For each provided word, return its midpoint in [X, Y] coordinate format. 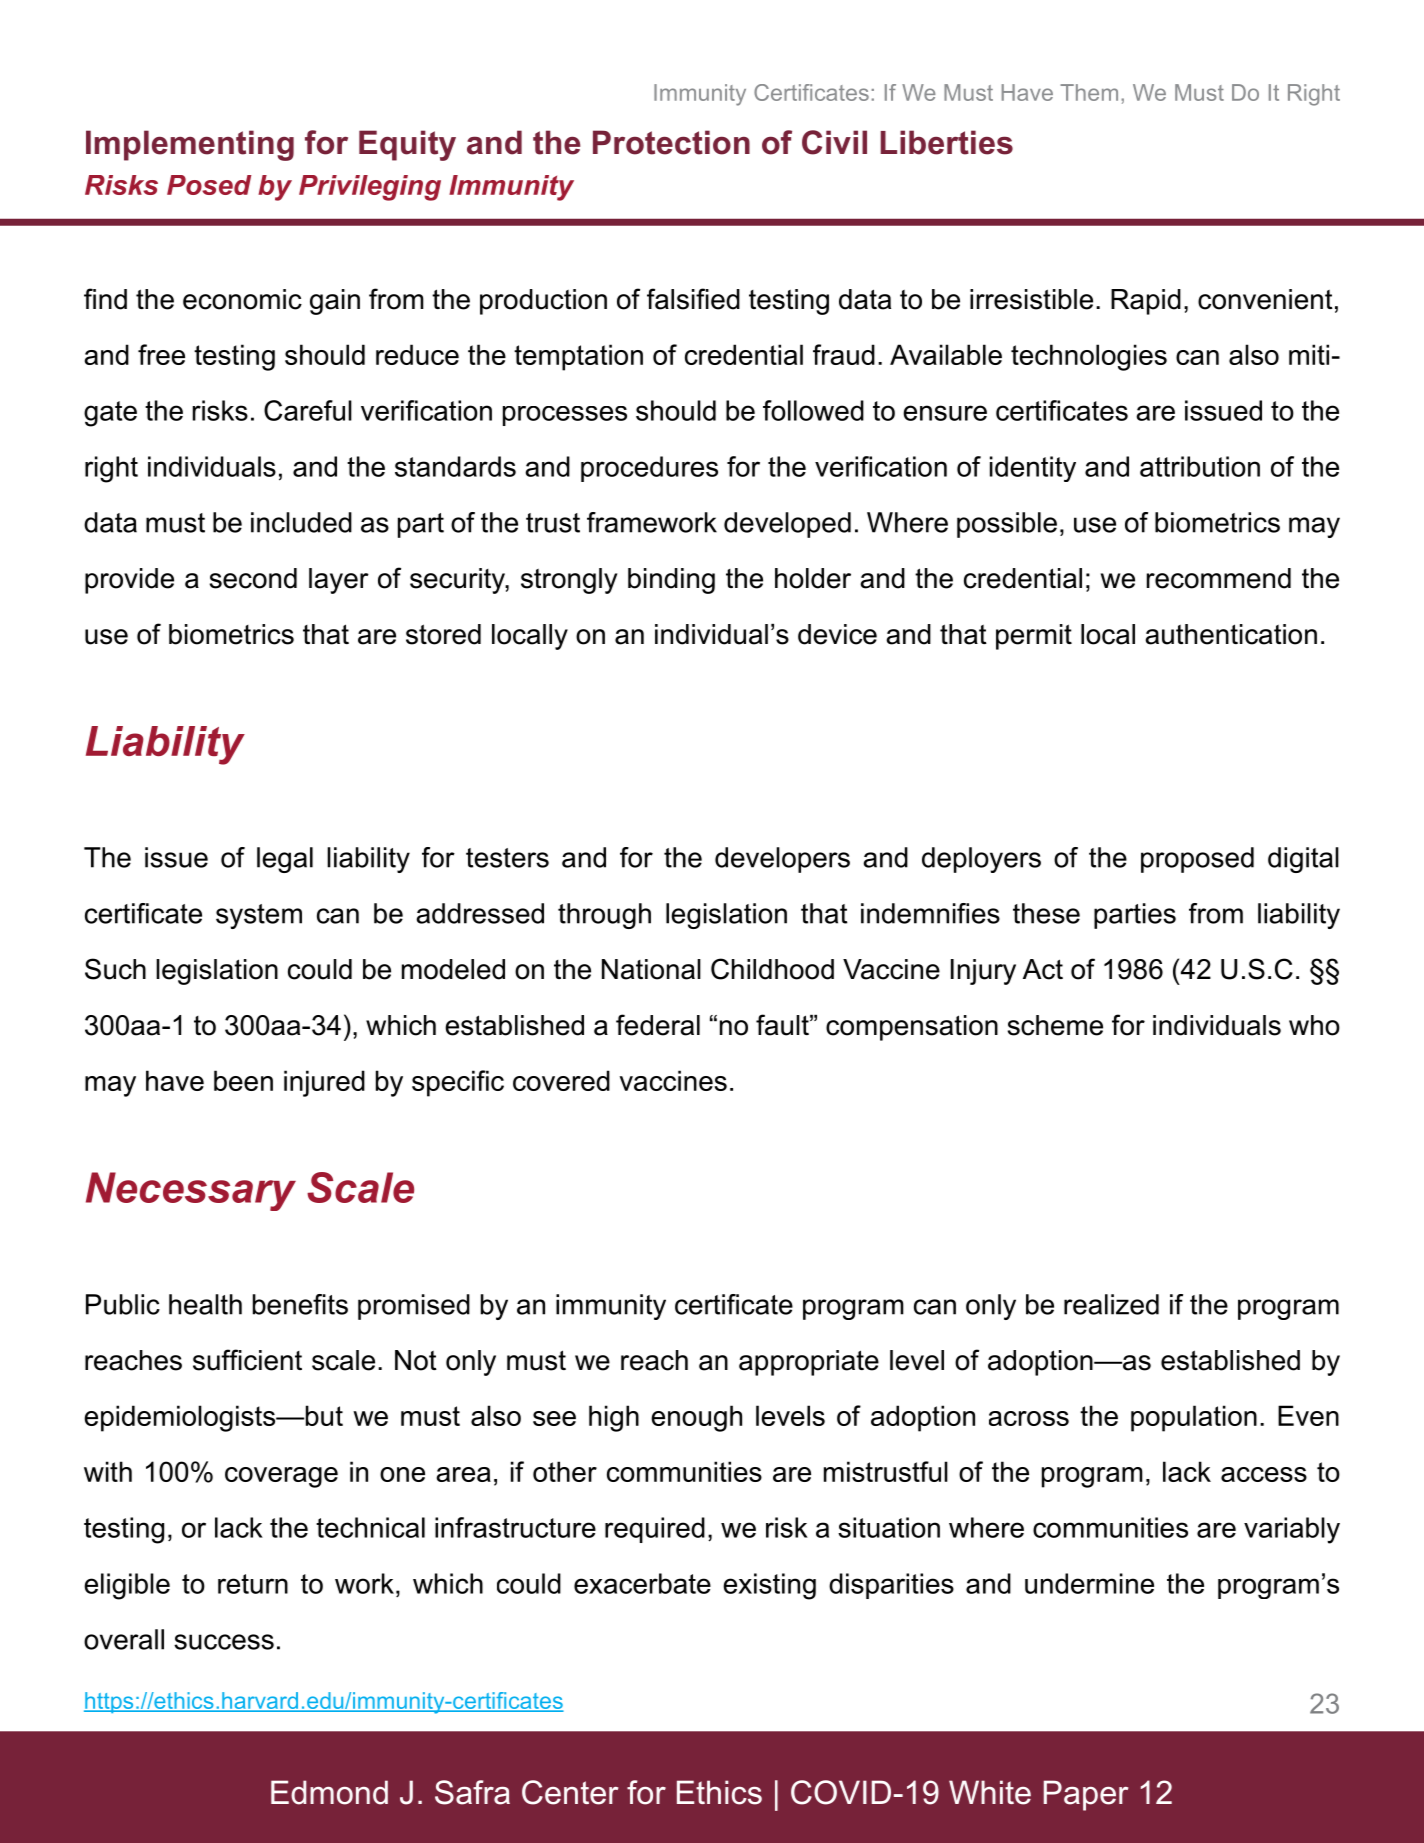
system [259, 916]
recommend [1219, 578]
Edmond [329, 1792]
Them [1089, 92]
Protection [671, 142]
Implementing [190, 145]
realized [1111, 1304]
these [1046, 913]
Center [570, 1792]
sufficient [247, 1360]
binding [671, 581]
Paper [1086, 1795]
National [651, 969]
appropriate [809, 1363]
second [253, 578]
